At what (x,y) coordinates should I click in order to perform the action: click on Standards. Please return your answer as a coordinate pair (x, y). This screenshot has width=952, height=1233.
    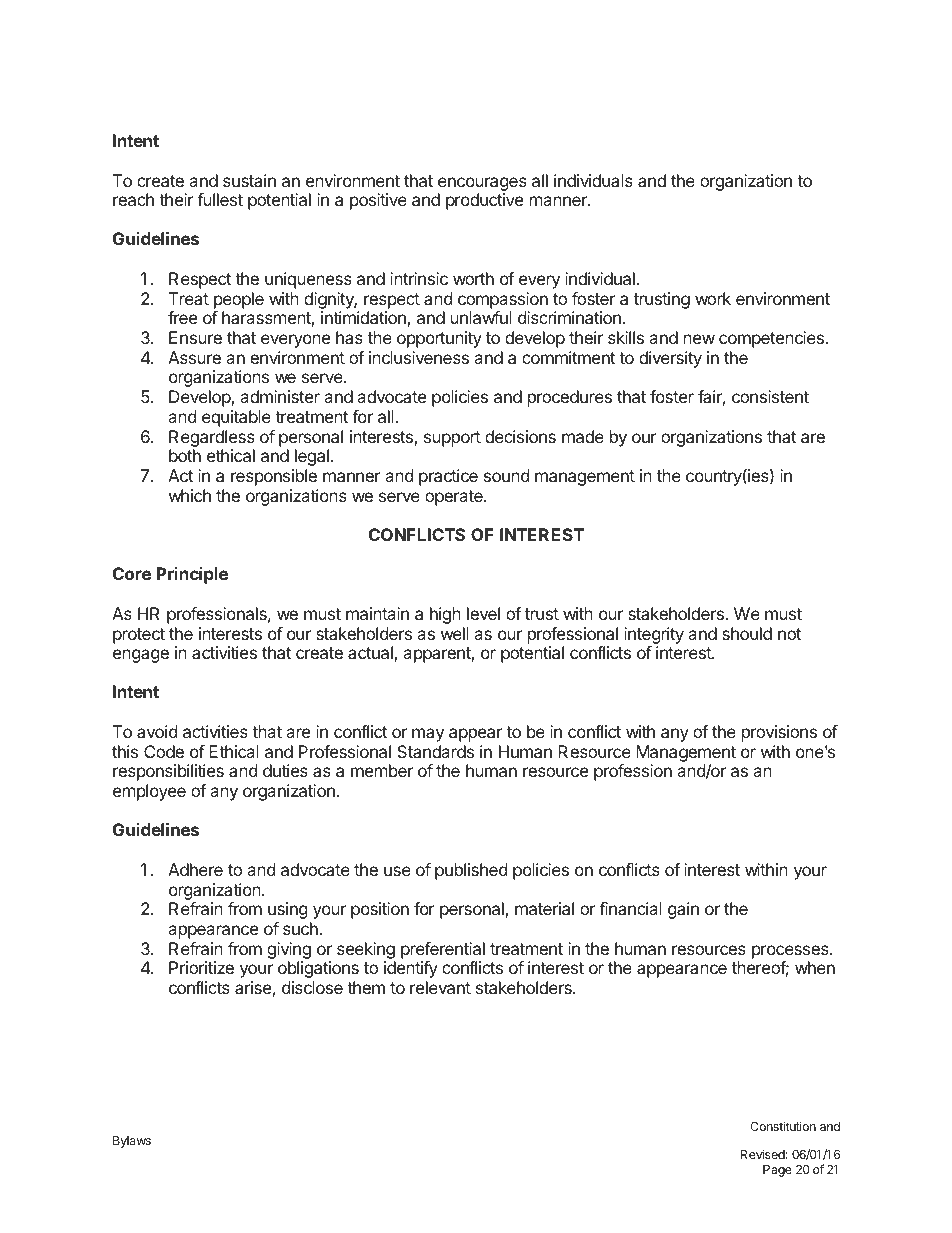
    Looking at the image, I should click on (435, 751).
